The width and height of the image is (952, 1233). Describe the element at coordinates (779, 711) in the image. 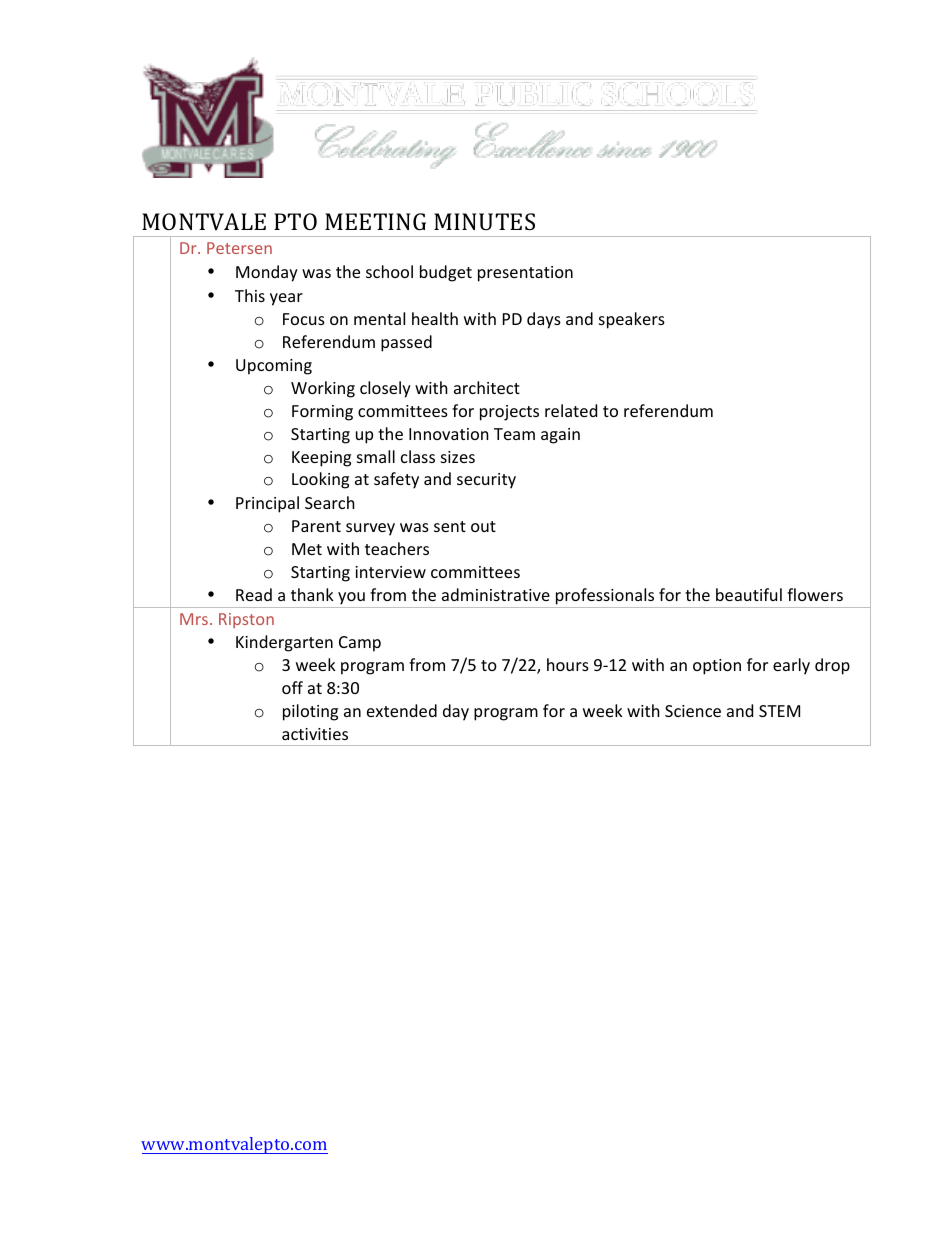

I see `STEM` at that location.
